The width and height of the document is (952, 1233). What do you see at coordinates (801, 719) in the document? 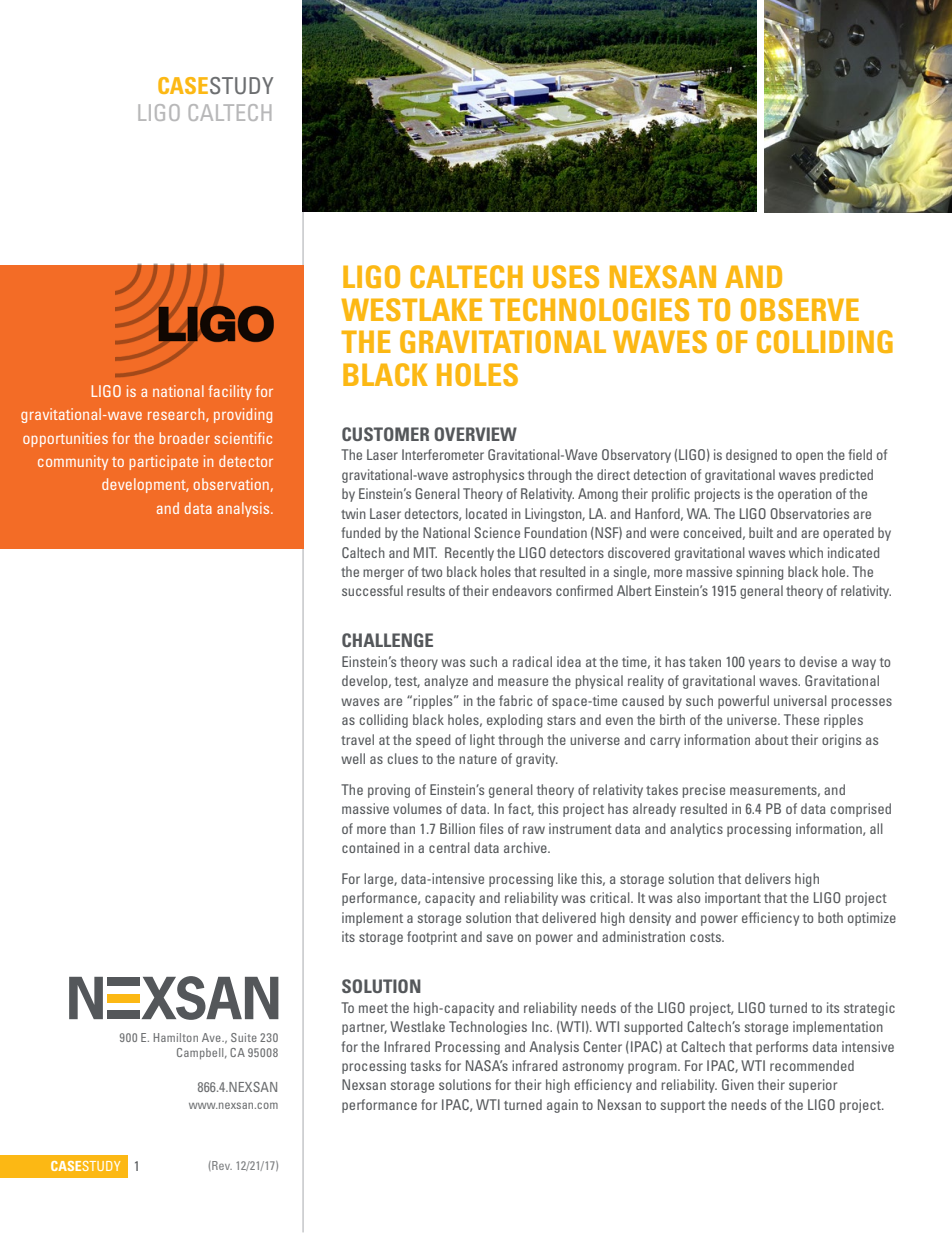
I see `These` at bounding box center [801, 719].
